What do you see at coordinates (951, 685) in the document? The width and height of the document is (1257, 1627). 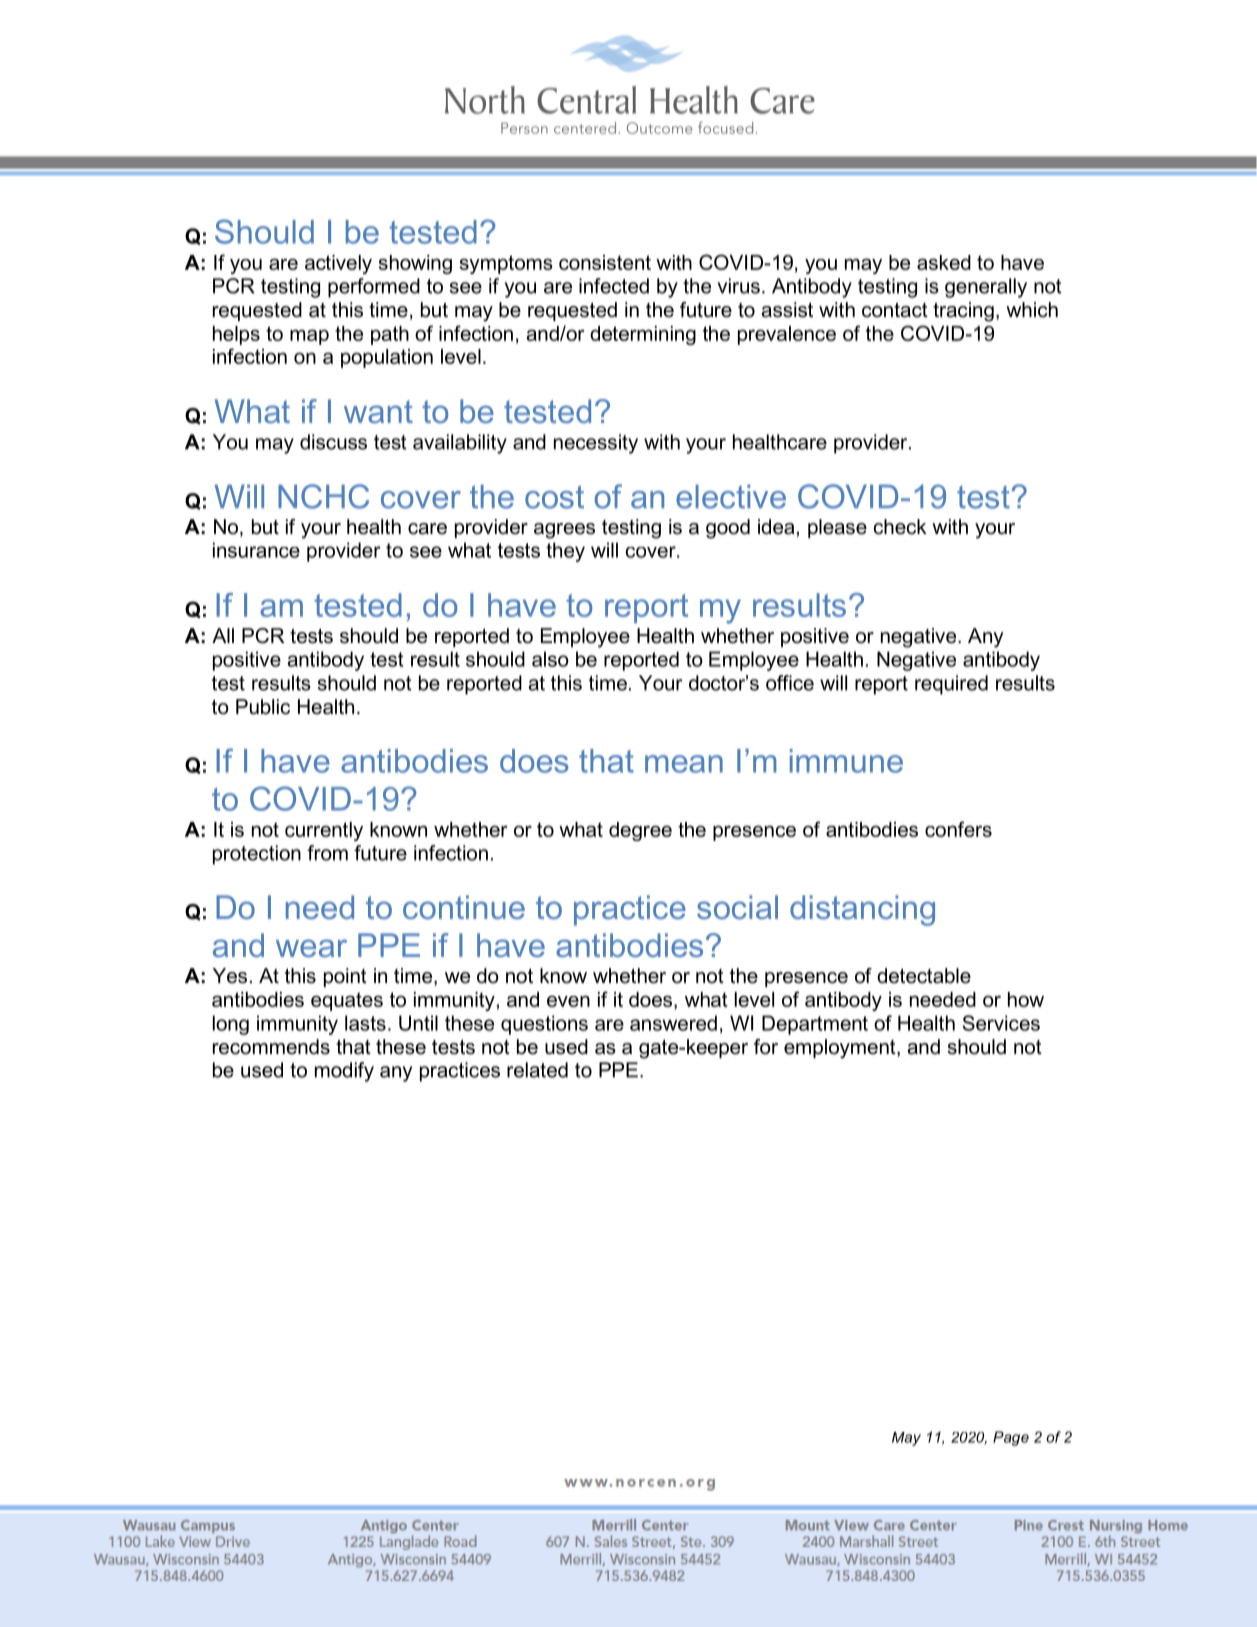 I see `required` at bounding box center [951, 685].
